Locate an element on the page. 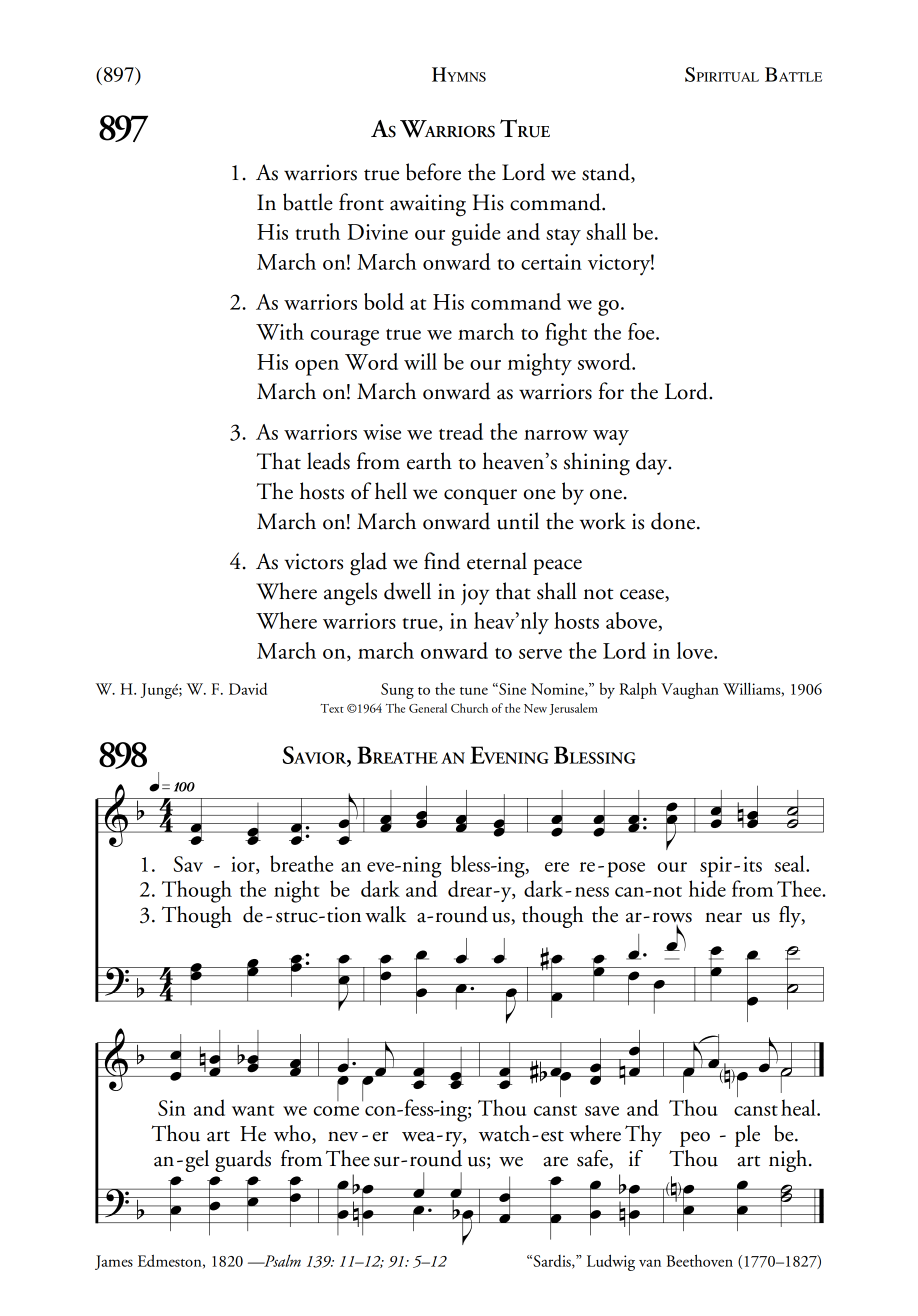 This document has height=1316, width=918. awaiting is located at coordinates (428, 205).
